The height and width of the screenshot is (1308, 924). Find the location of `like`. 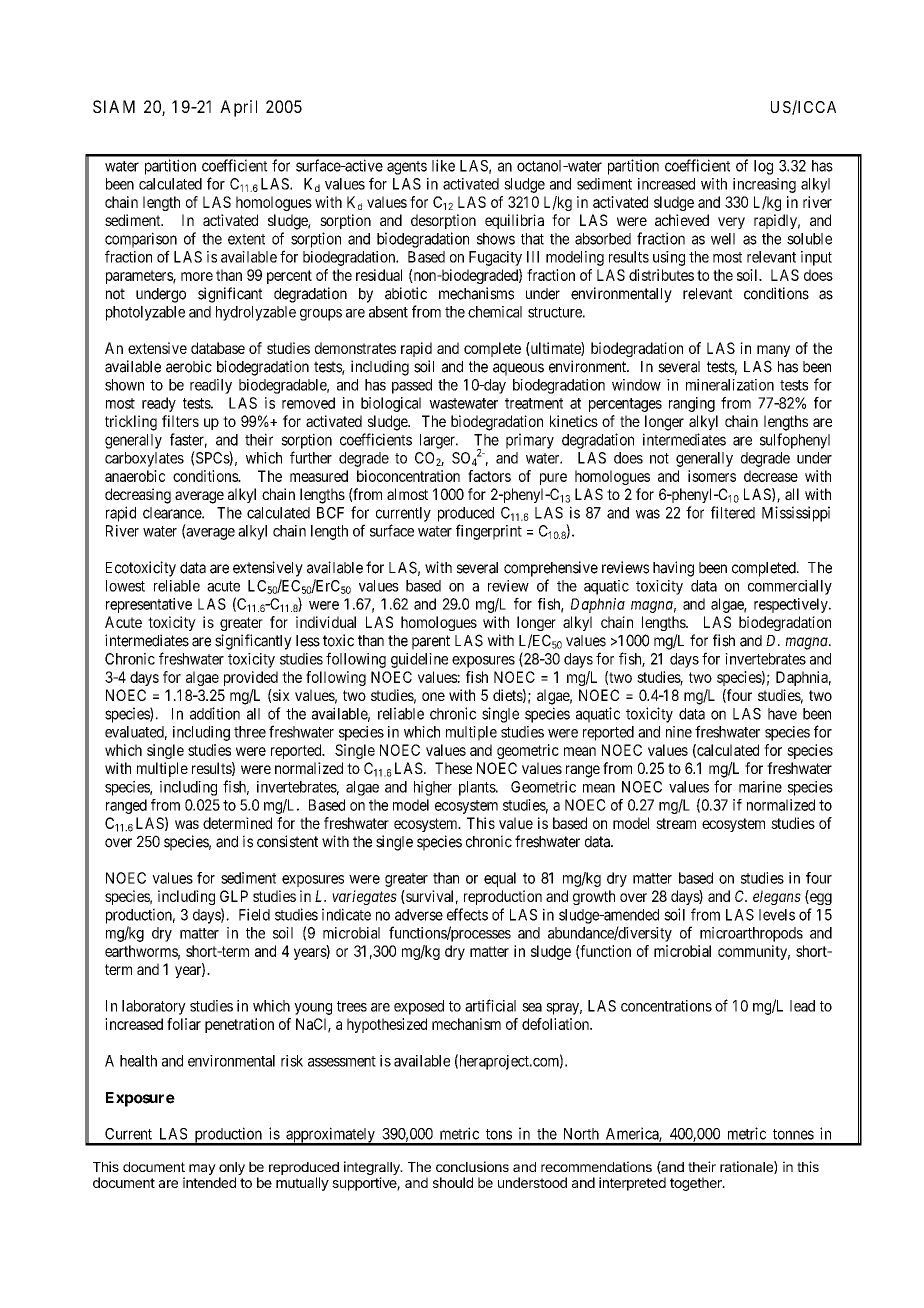

like is located at coordinates (443, 165).
